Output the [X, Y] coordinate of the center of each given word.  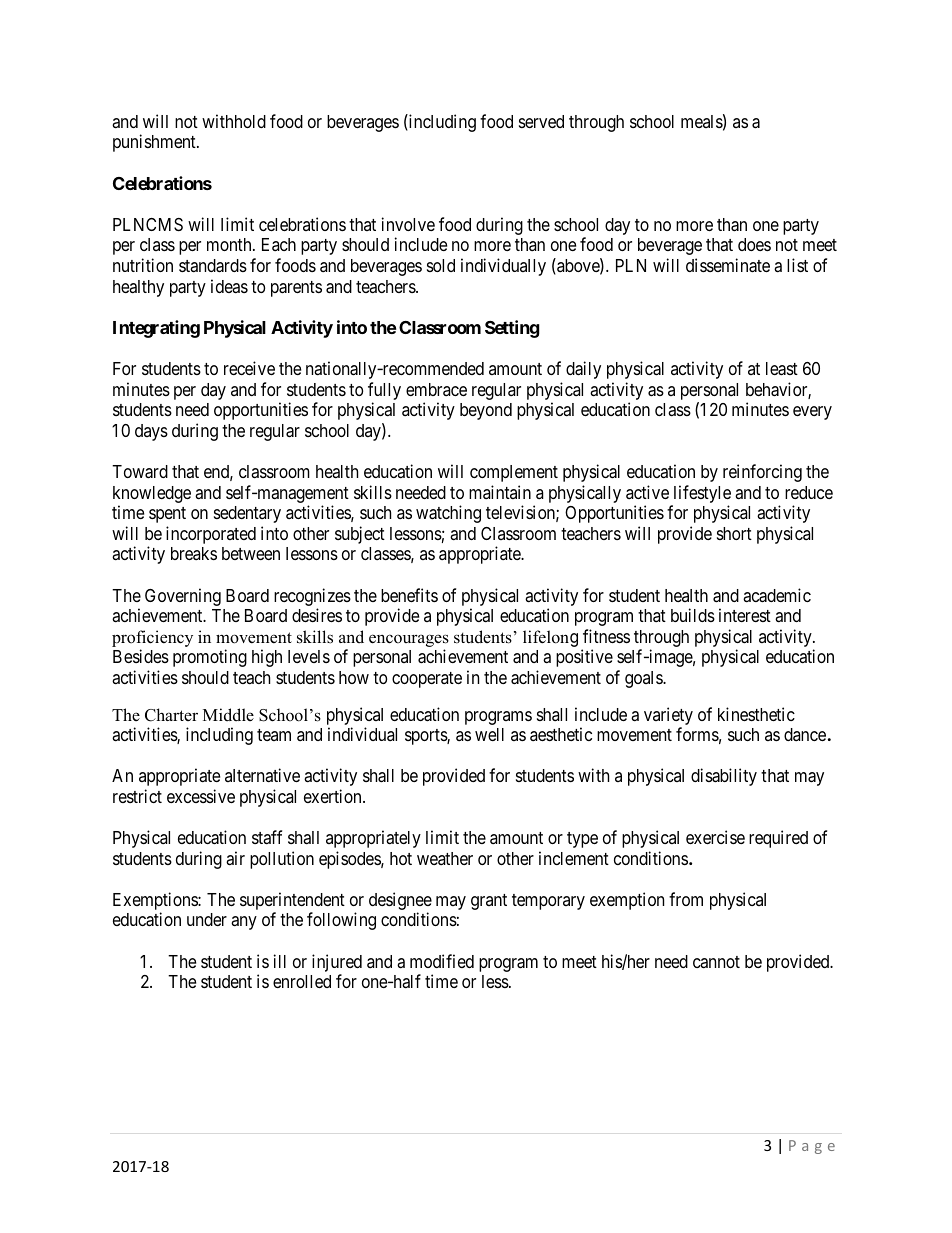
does [754, 244]
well [489, 734]
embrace [436, 389]
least [782, 369]
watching [448, 514]
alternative [262, 775]
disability [724, 777]
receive [249, 368]
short [734, 533]
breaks [194, 553]
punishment [155, 143]
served [541, 121]
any [244, 923]
